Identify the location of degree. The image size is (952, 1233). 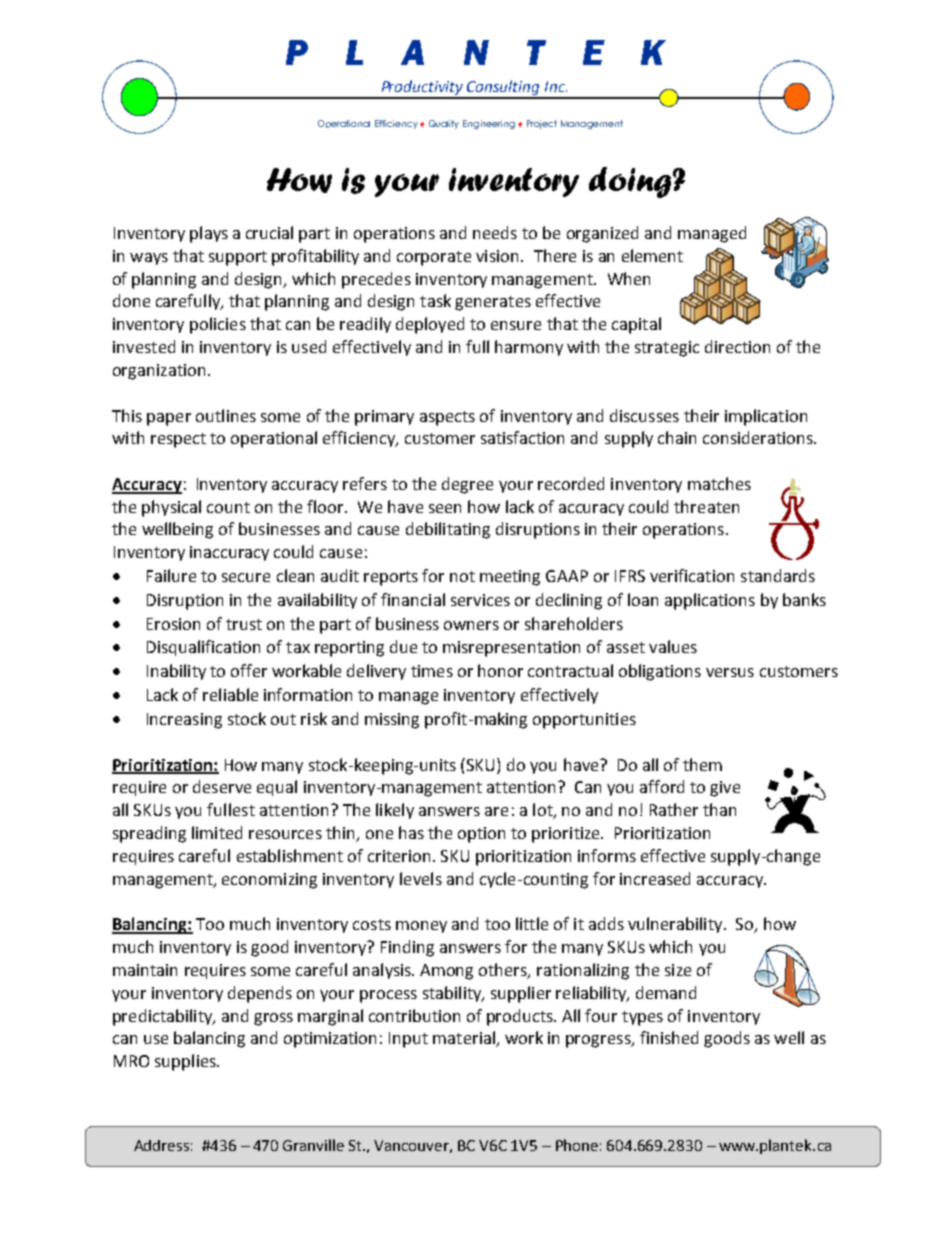
(467, 485).
